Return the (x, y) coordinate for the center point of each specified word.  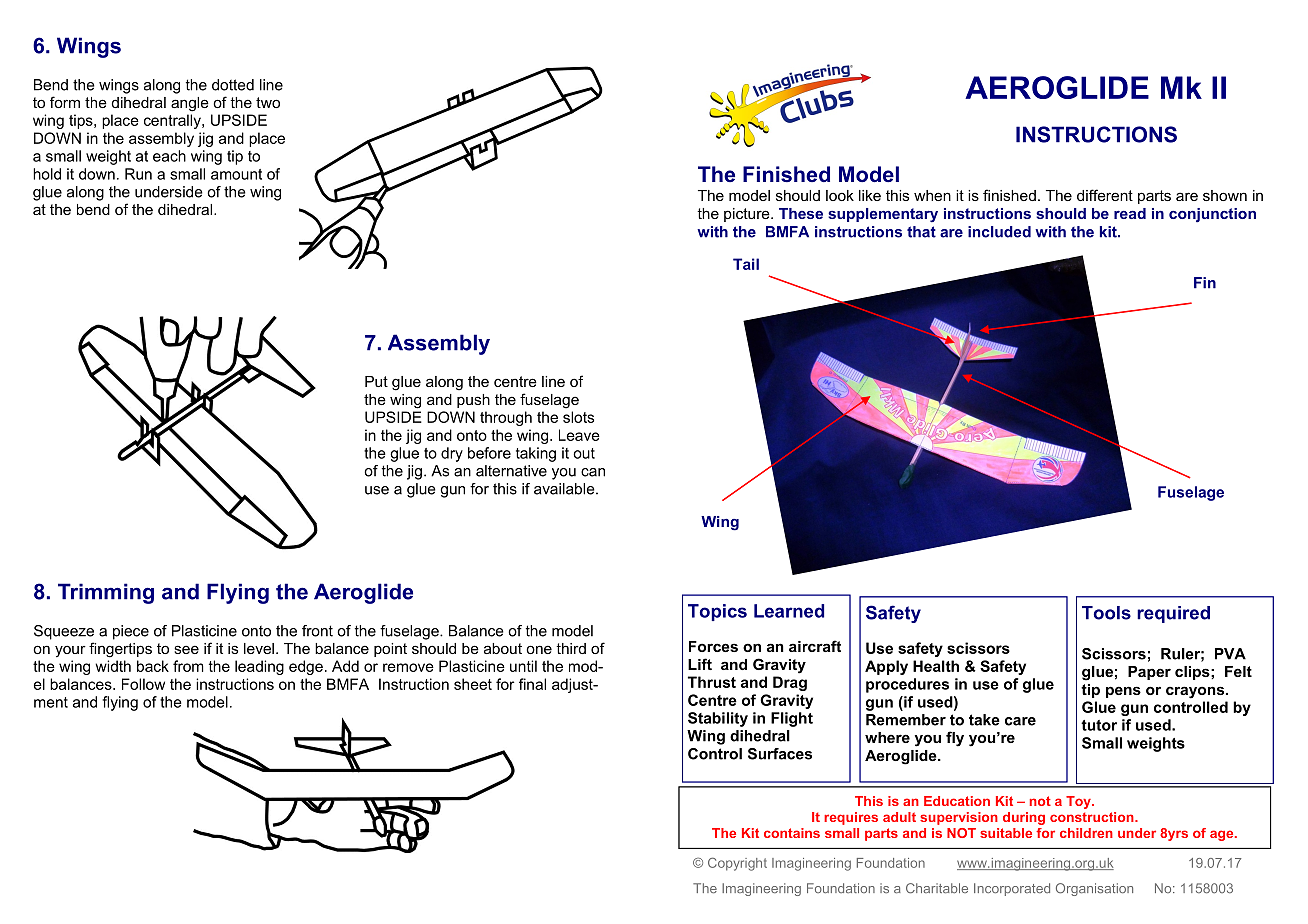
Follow (143, 684)
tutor (1099, 725)
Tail (746, 264)
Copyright (737, 864)
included (999, 232)
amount (236, 174)
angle (190, 104)
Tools (1106, 613)
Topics (717, 612)
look (840, 195)
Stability (718, 719)
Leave (579, 435)
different (1105, 195)
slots (578, 417)
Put (376, 381)
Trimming (106, 593)
